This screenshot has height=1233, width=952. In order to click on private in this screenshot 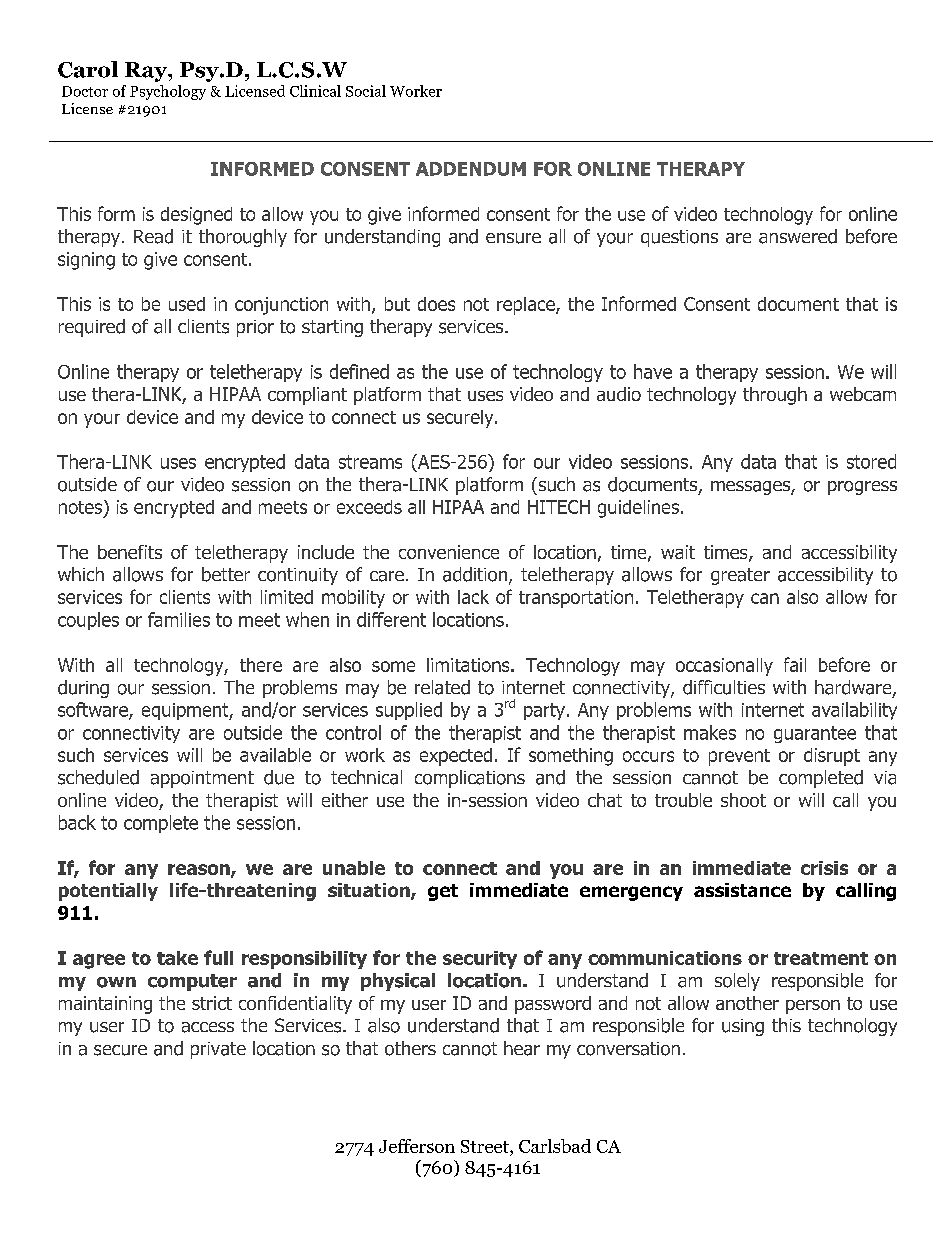, I will do `click(218, 1050)`.
